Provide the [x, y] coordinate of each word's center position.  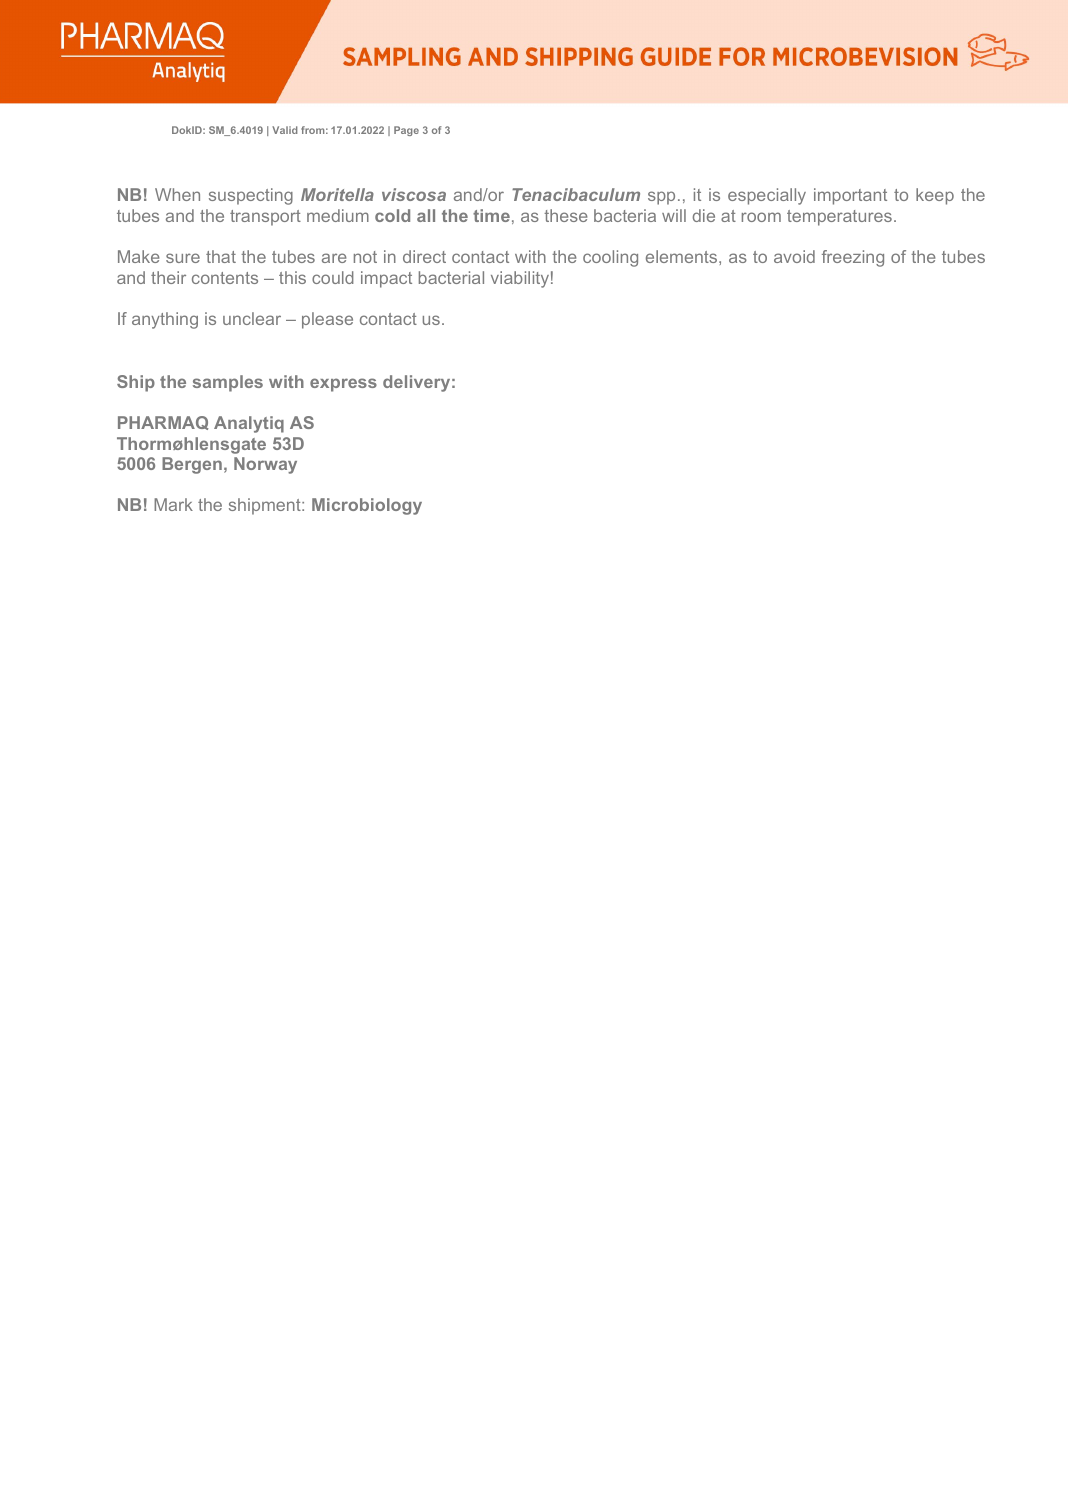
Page [406, 131]
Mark [173, 504]
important [850, 196]
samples [228, 383]
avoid [794, 256]
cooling [610, 258]
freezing [853, 258]
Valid [285, 130]
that [221, 256]
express [343, 385]
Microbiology [367, 506]
